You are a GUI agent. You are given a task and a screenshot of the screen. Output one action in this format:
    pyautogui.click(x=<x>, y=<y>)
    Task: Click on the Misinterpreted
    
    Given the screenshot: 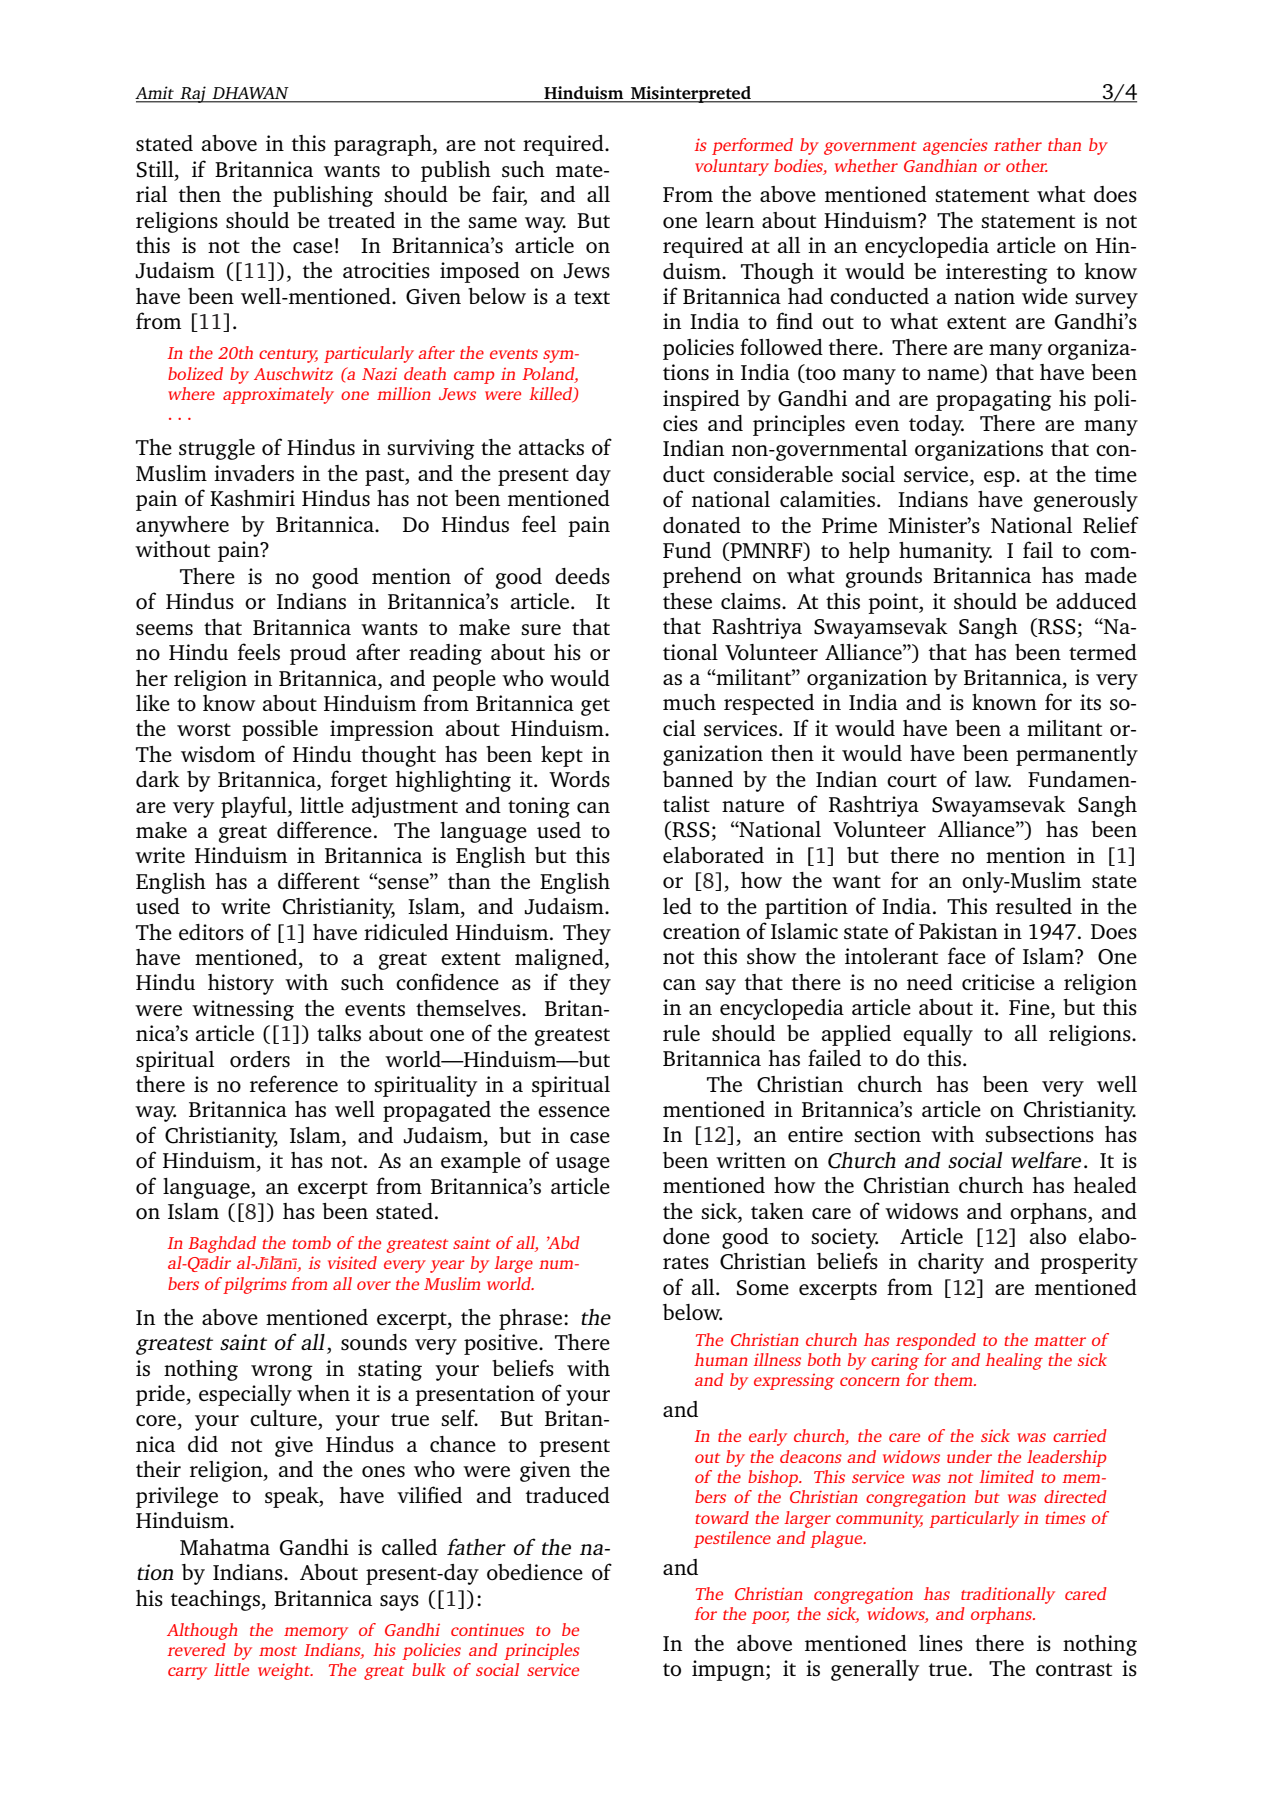 What is the action you would take?
    pyautogui.click(x=691, y=94)
